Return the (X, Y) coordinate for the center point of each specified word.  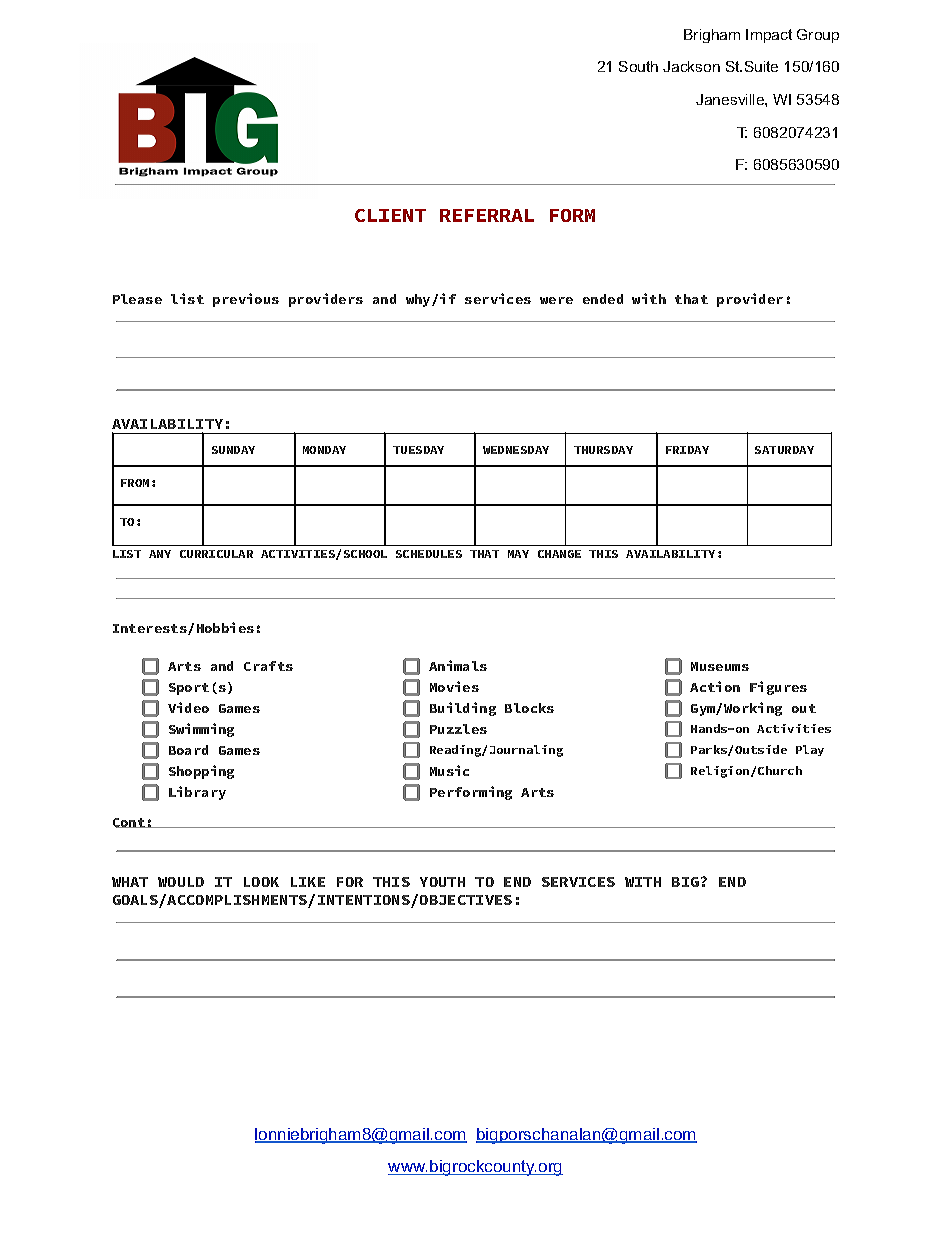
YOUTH (442, 882)
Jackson (691, 66)
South (638, 66)
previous (246, 300)
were (556, 300)
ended (603, 299)
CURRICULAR (216, 554)
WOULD (181, 882)
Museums (720, 666)
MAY (518, 554)
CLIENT (390, 215)
